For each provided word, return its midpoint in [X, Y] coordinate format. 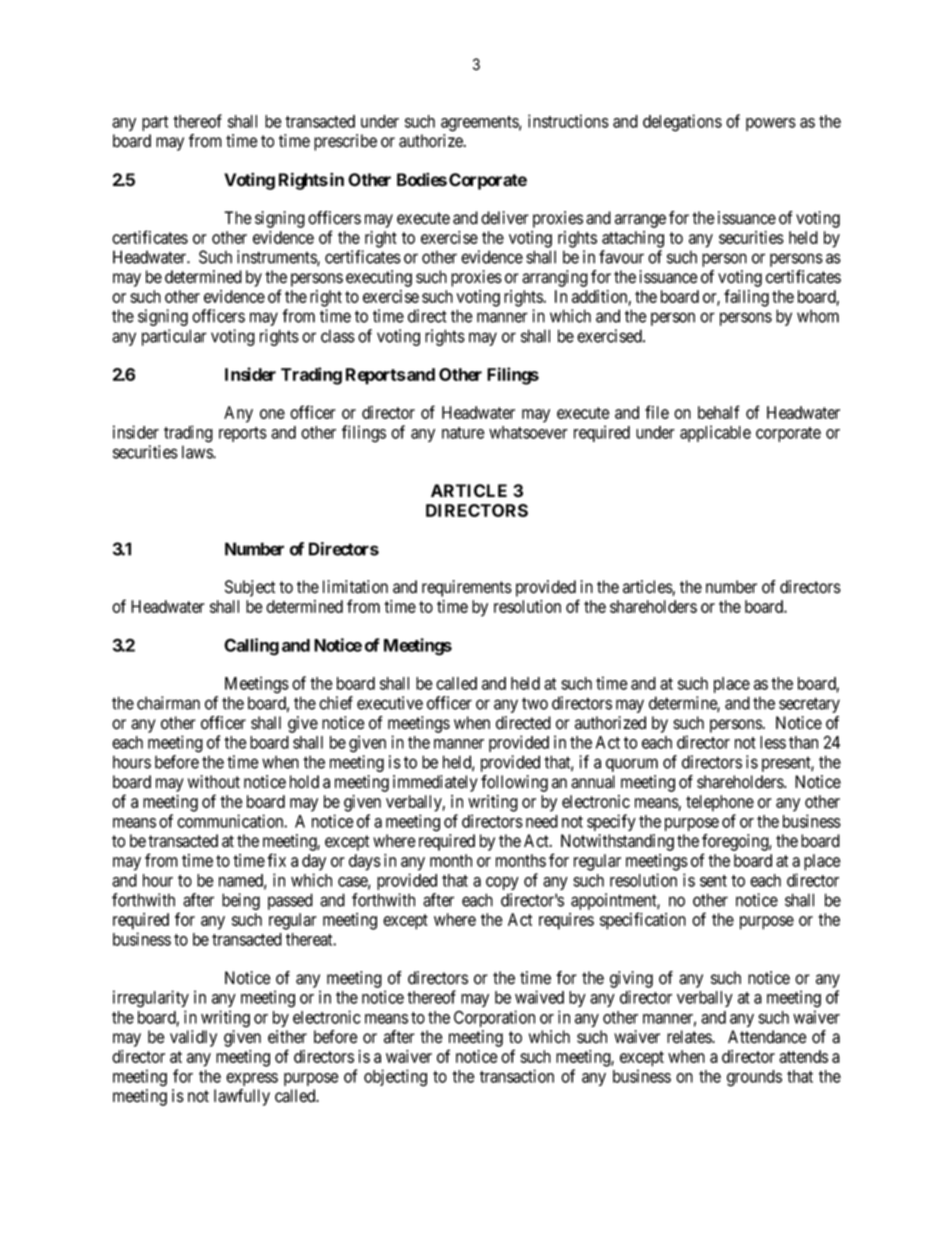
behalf [719, 412]
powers [771, 124]
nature [463, 433]
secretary [809, 705]
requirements [467, 588]
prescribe [345, 142]
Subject [250, 588]
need [542, 821]
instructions [568, 121]
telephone [720, 803]
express [252, 1079]
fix [276, 860]
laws [198, 452]
